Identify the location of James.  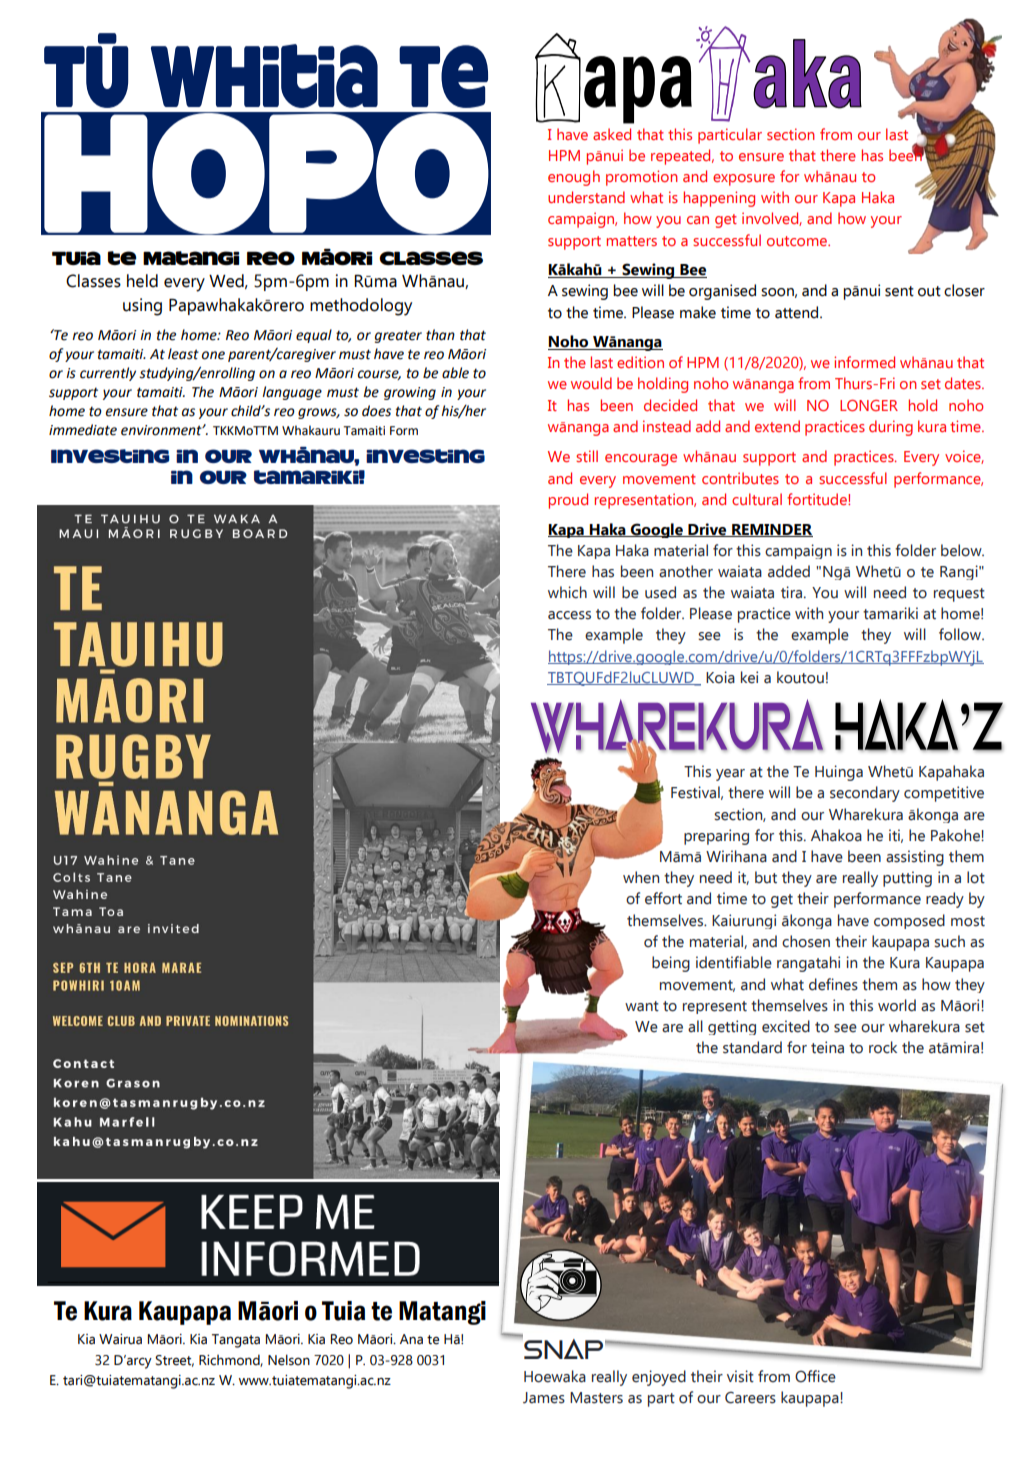
(544, 1398).
